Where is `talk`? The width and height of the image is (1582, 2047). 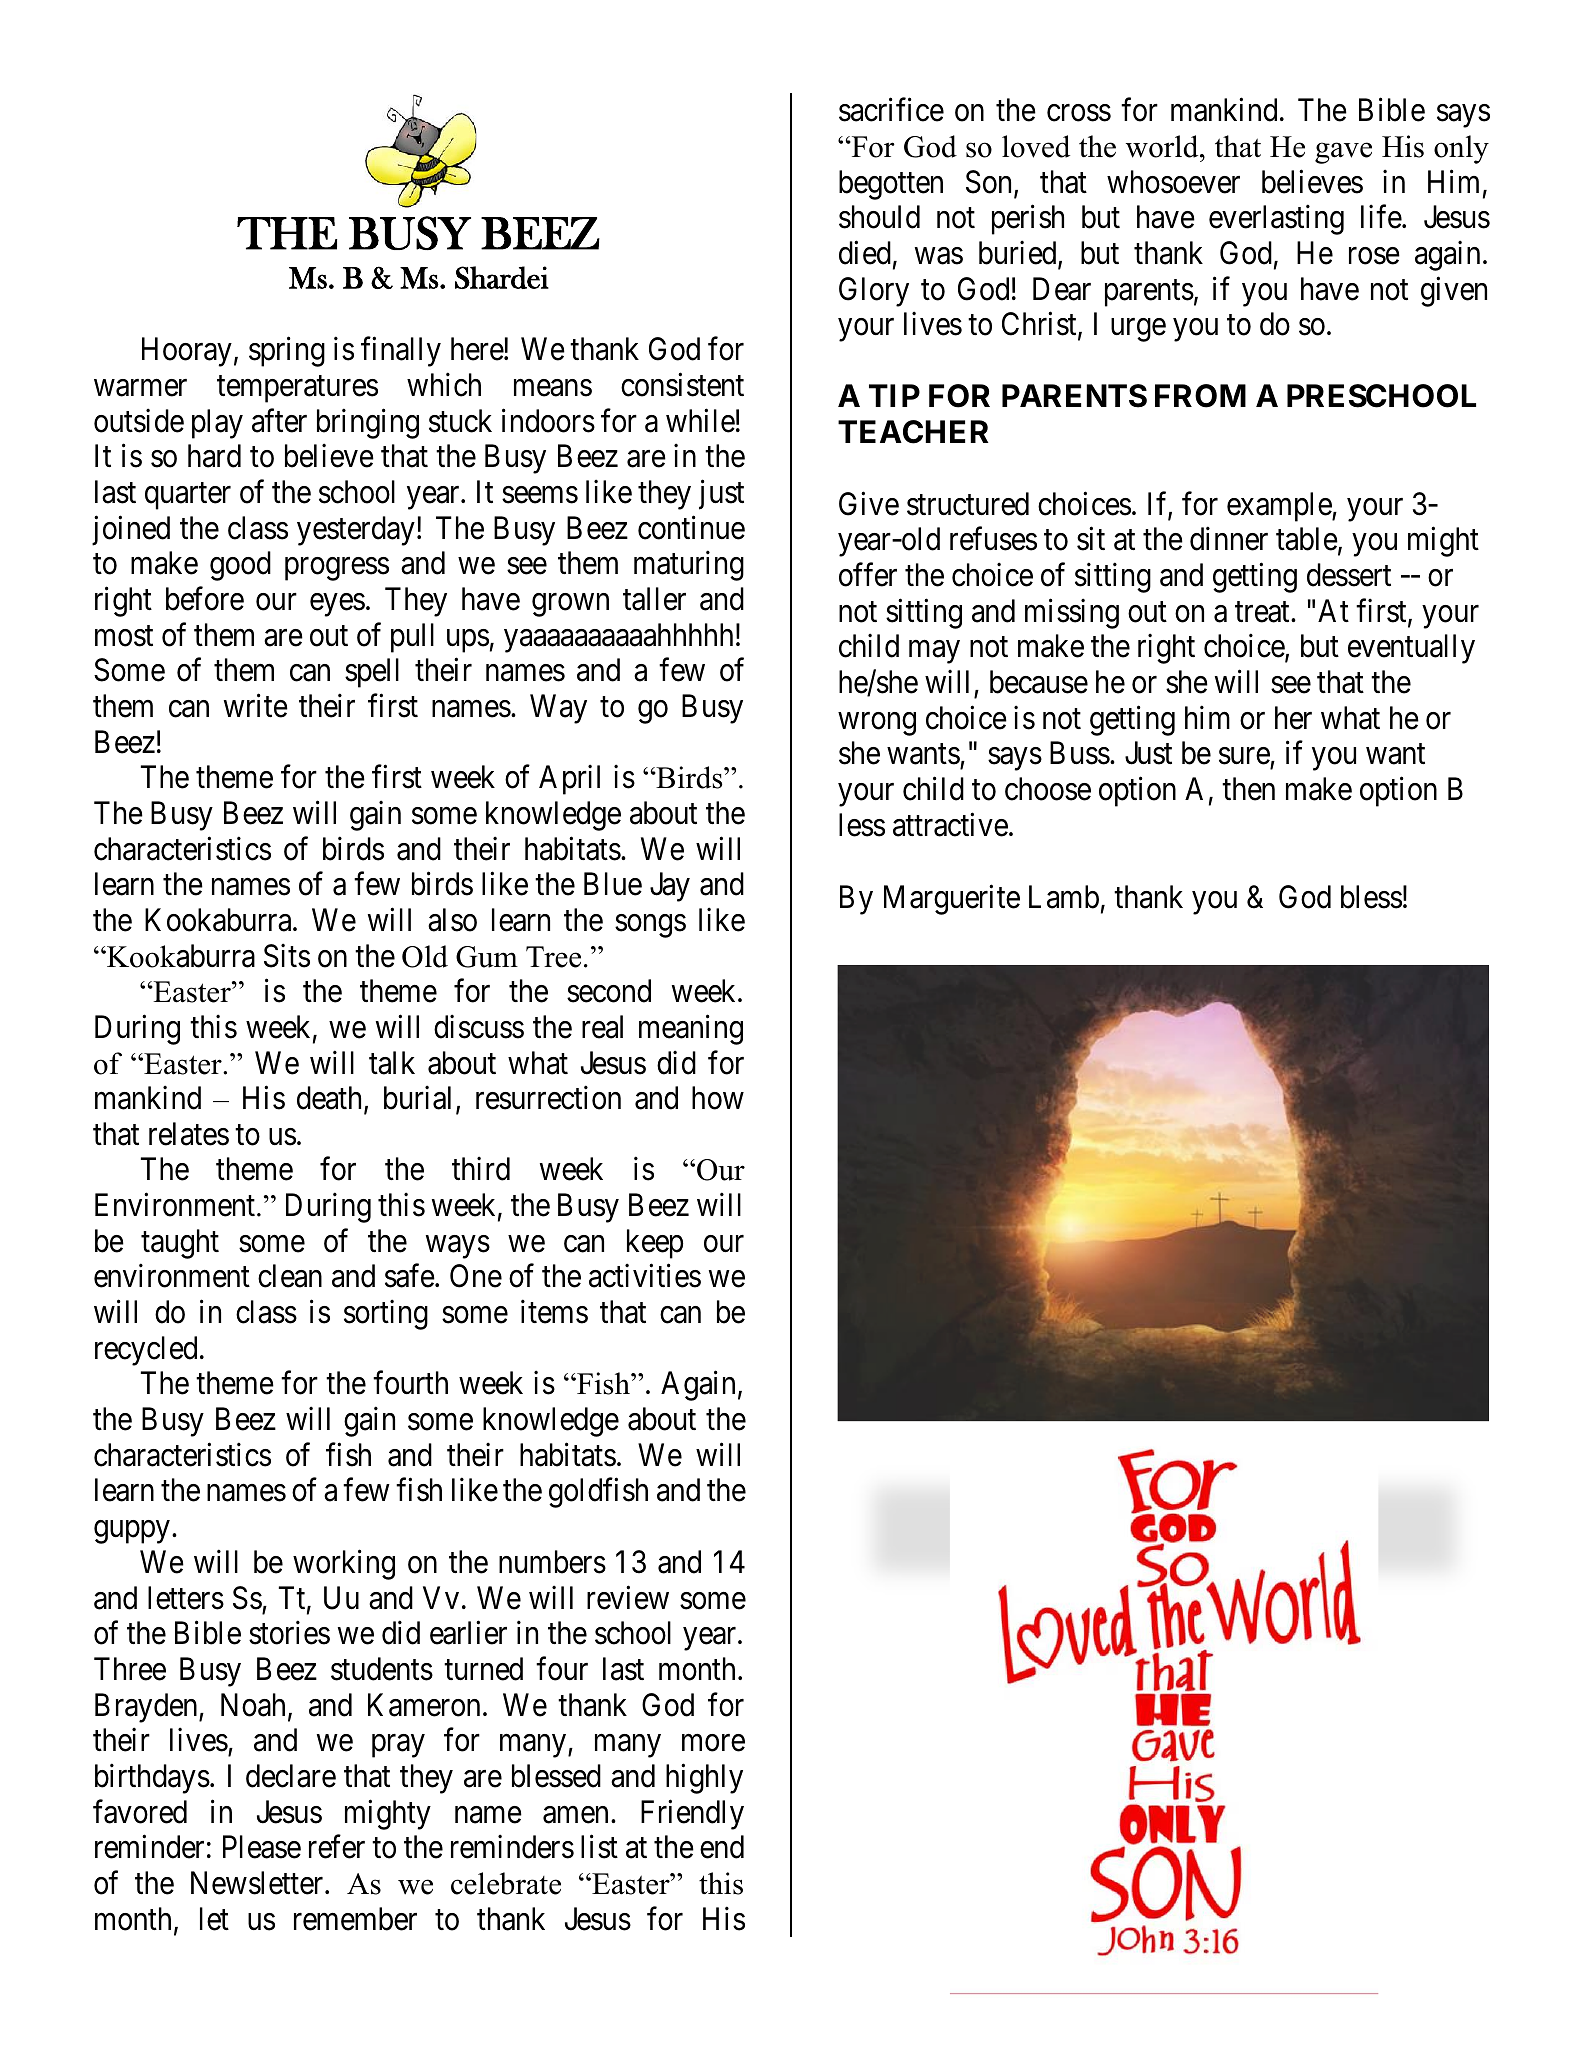
talk is located at coordinates (392, 1063).
